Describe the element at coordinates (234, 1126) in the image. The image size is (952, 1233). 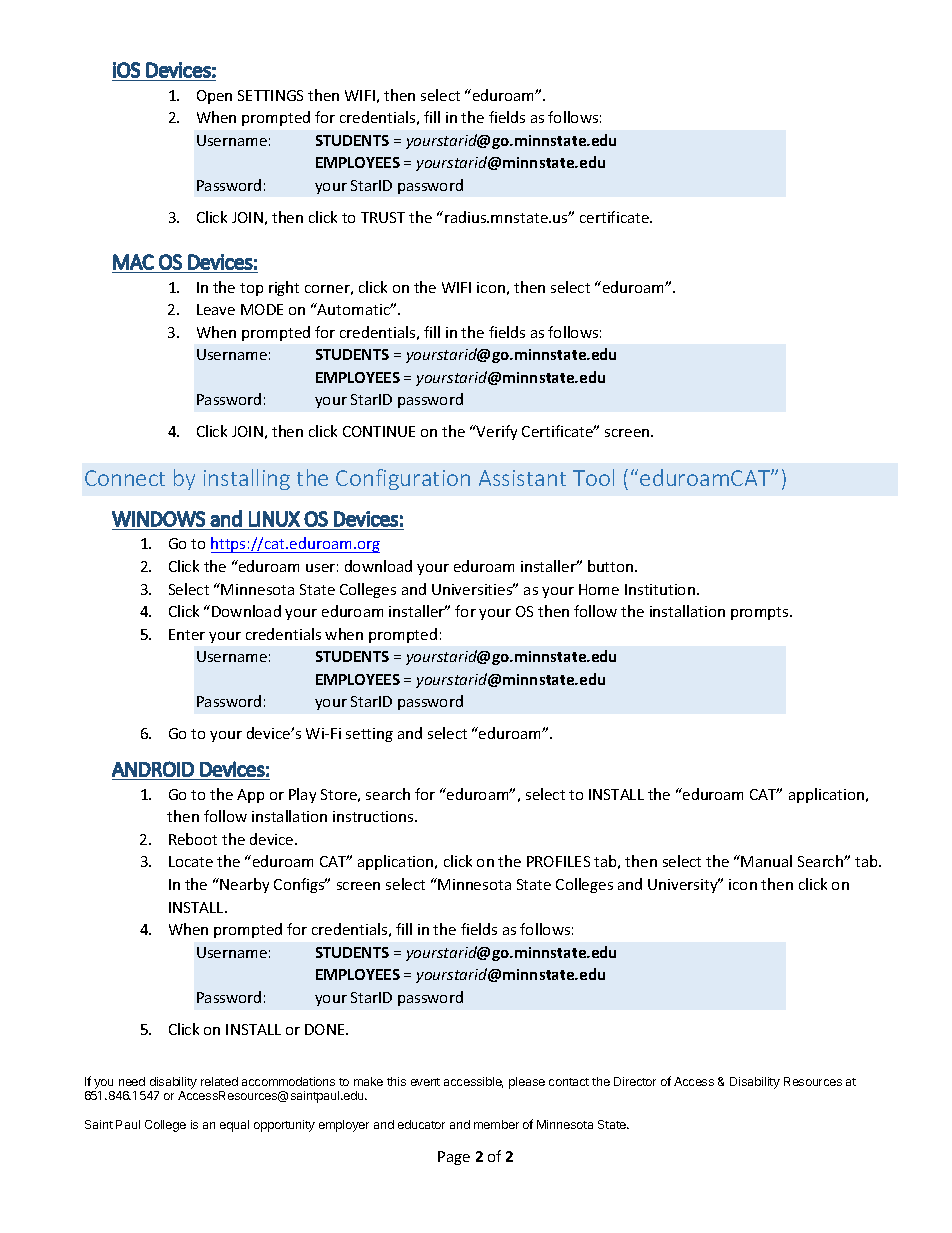
I see `equal` at that location.
